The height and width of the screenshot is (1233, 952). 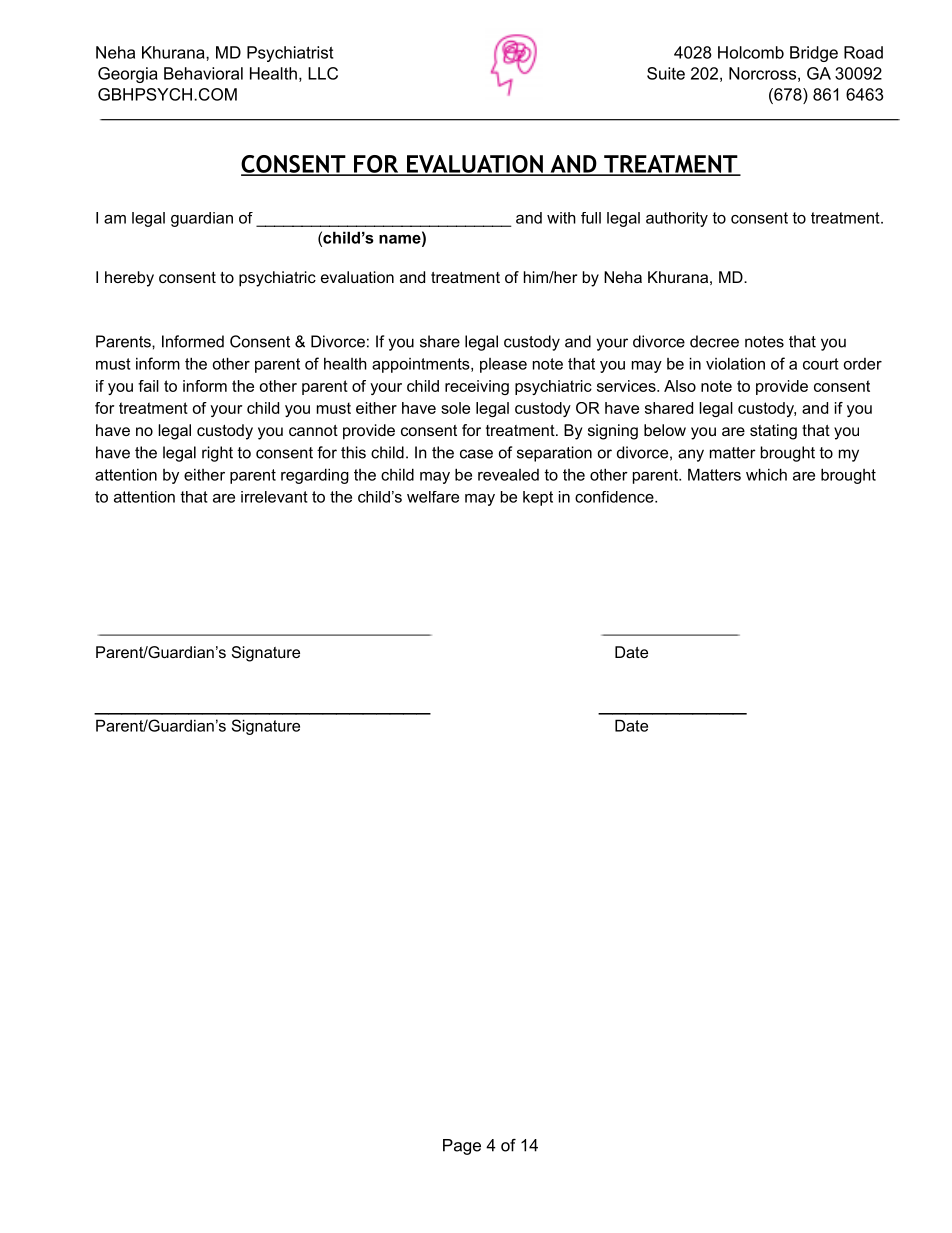 What do you see at coordinates (615, 497) in the screenshot?
I see `confidence` at bounding box center [615, 497].
